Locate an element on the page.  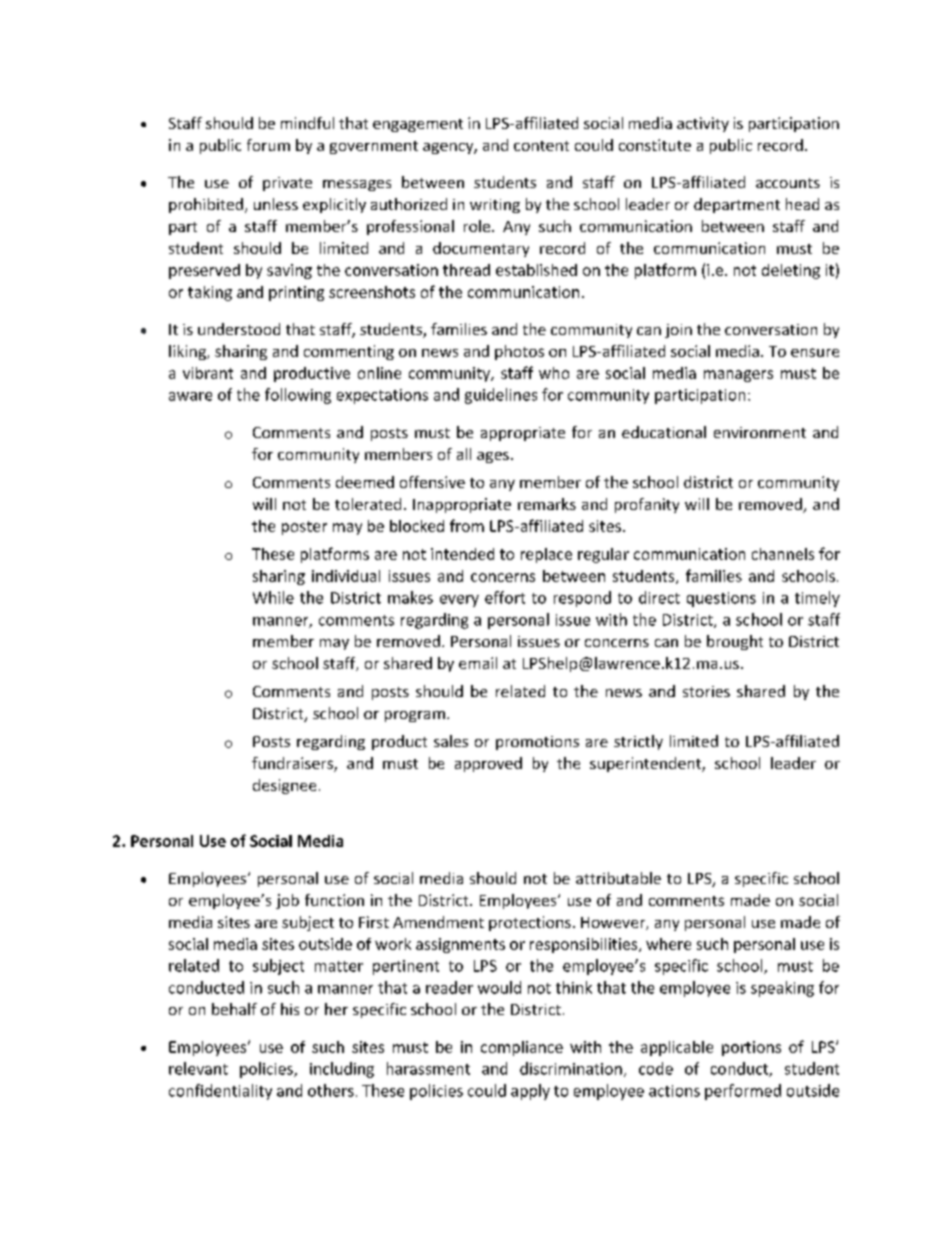
activity is located at coordinates (703, 124).
